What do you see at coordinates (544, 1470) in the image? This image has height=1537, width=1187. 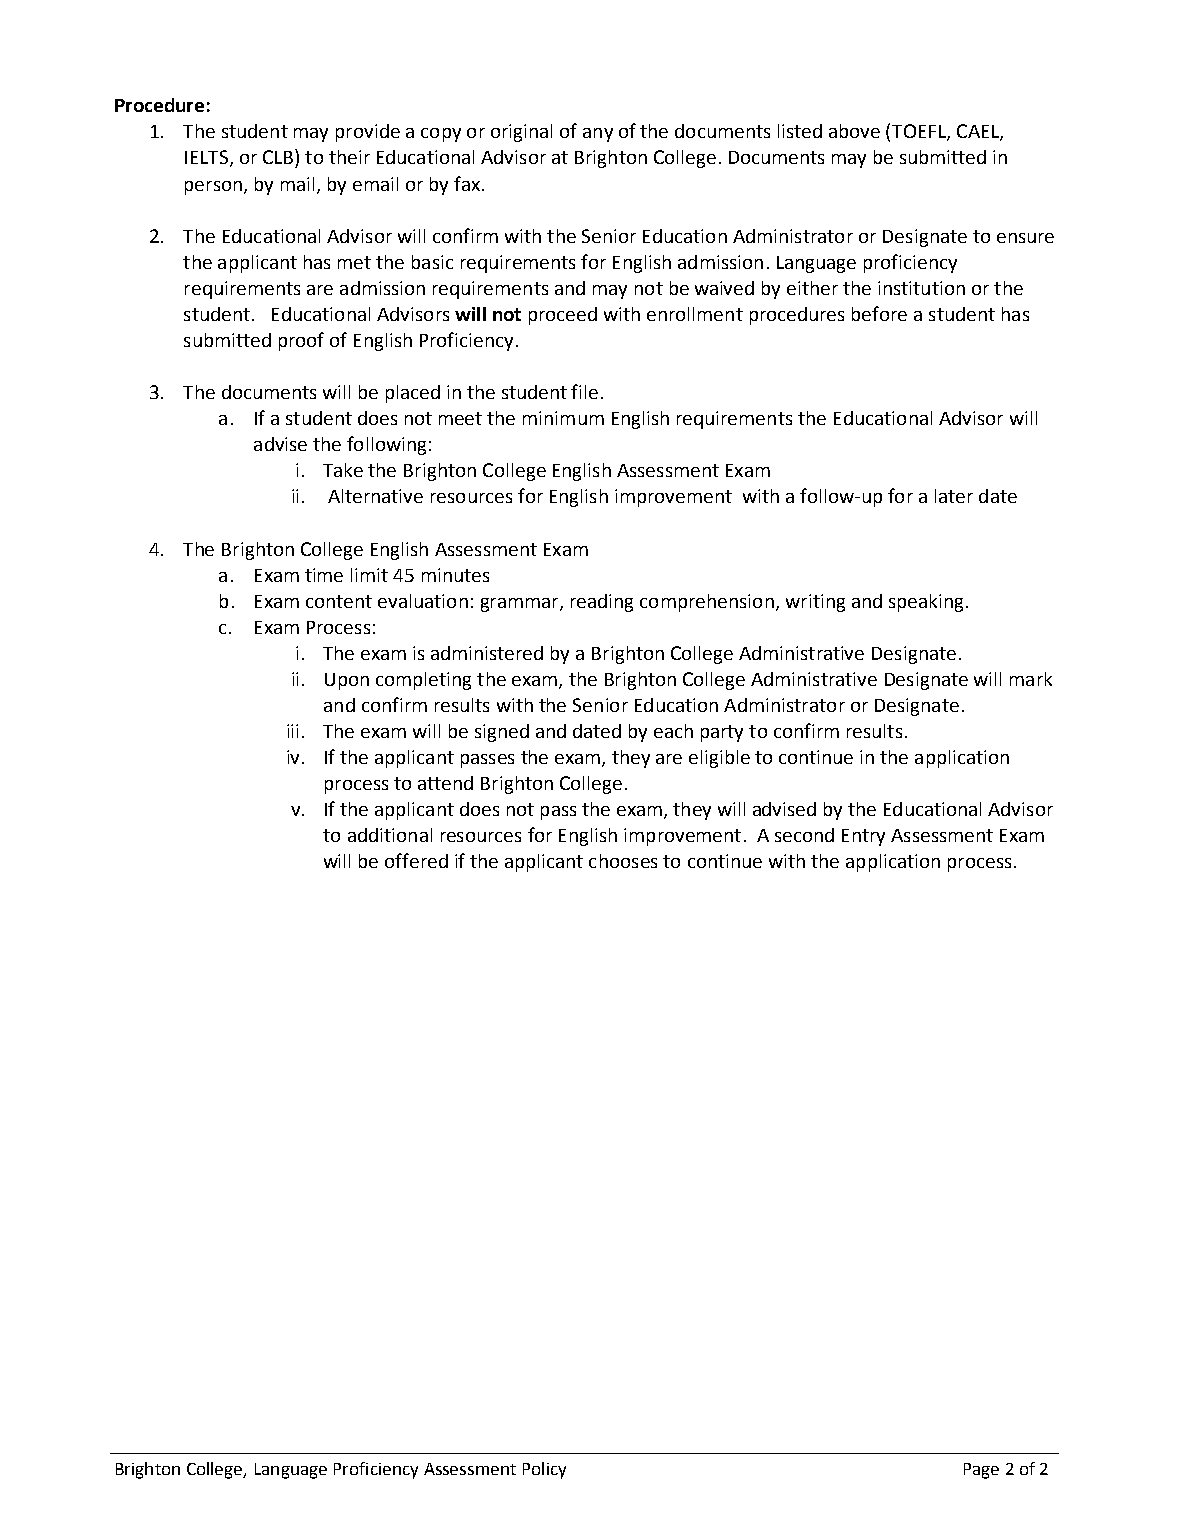 I see `Policy` at bounding box center [544, 1470].
